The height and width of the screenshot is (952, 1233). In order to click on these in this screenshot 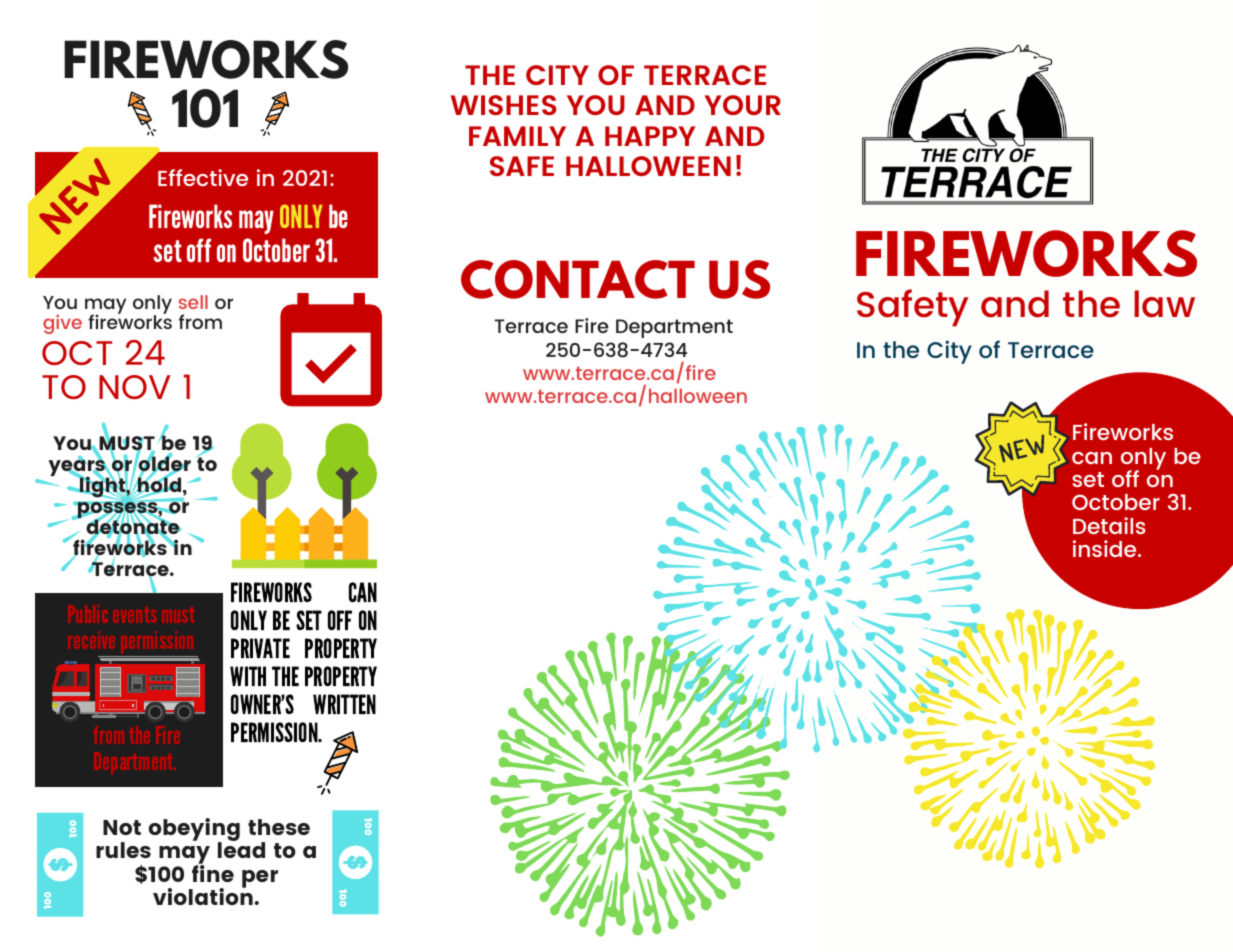, I will do `click(279, 827)`.
